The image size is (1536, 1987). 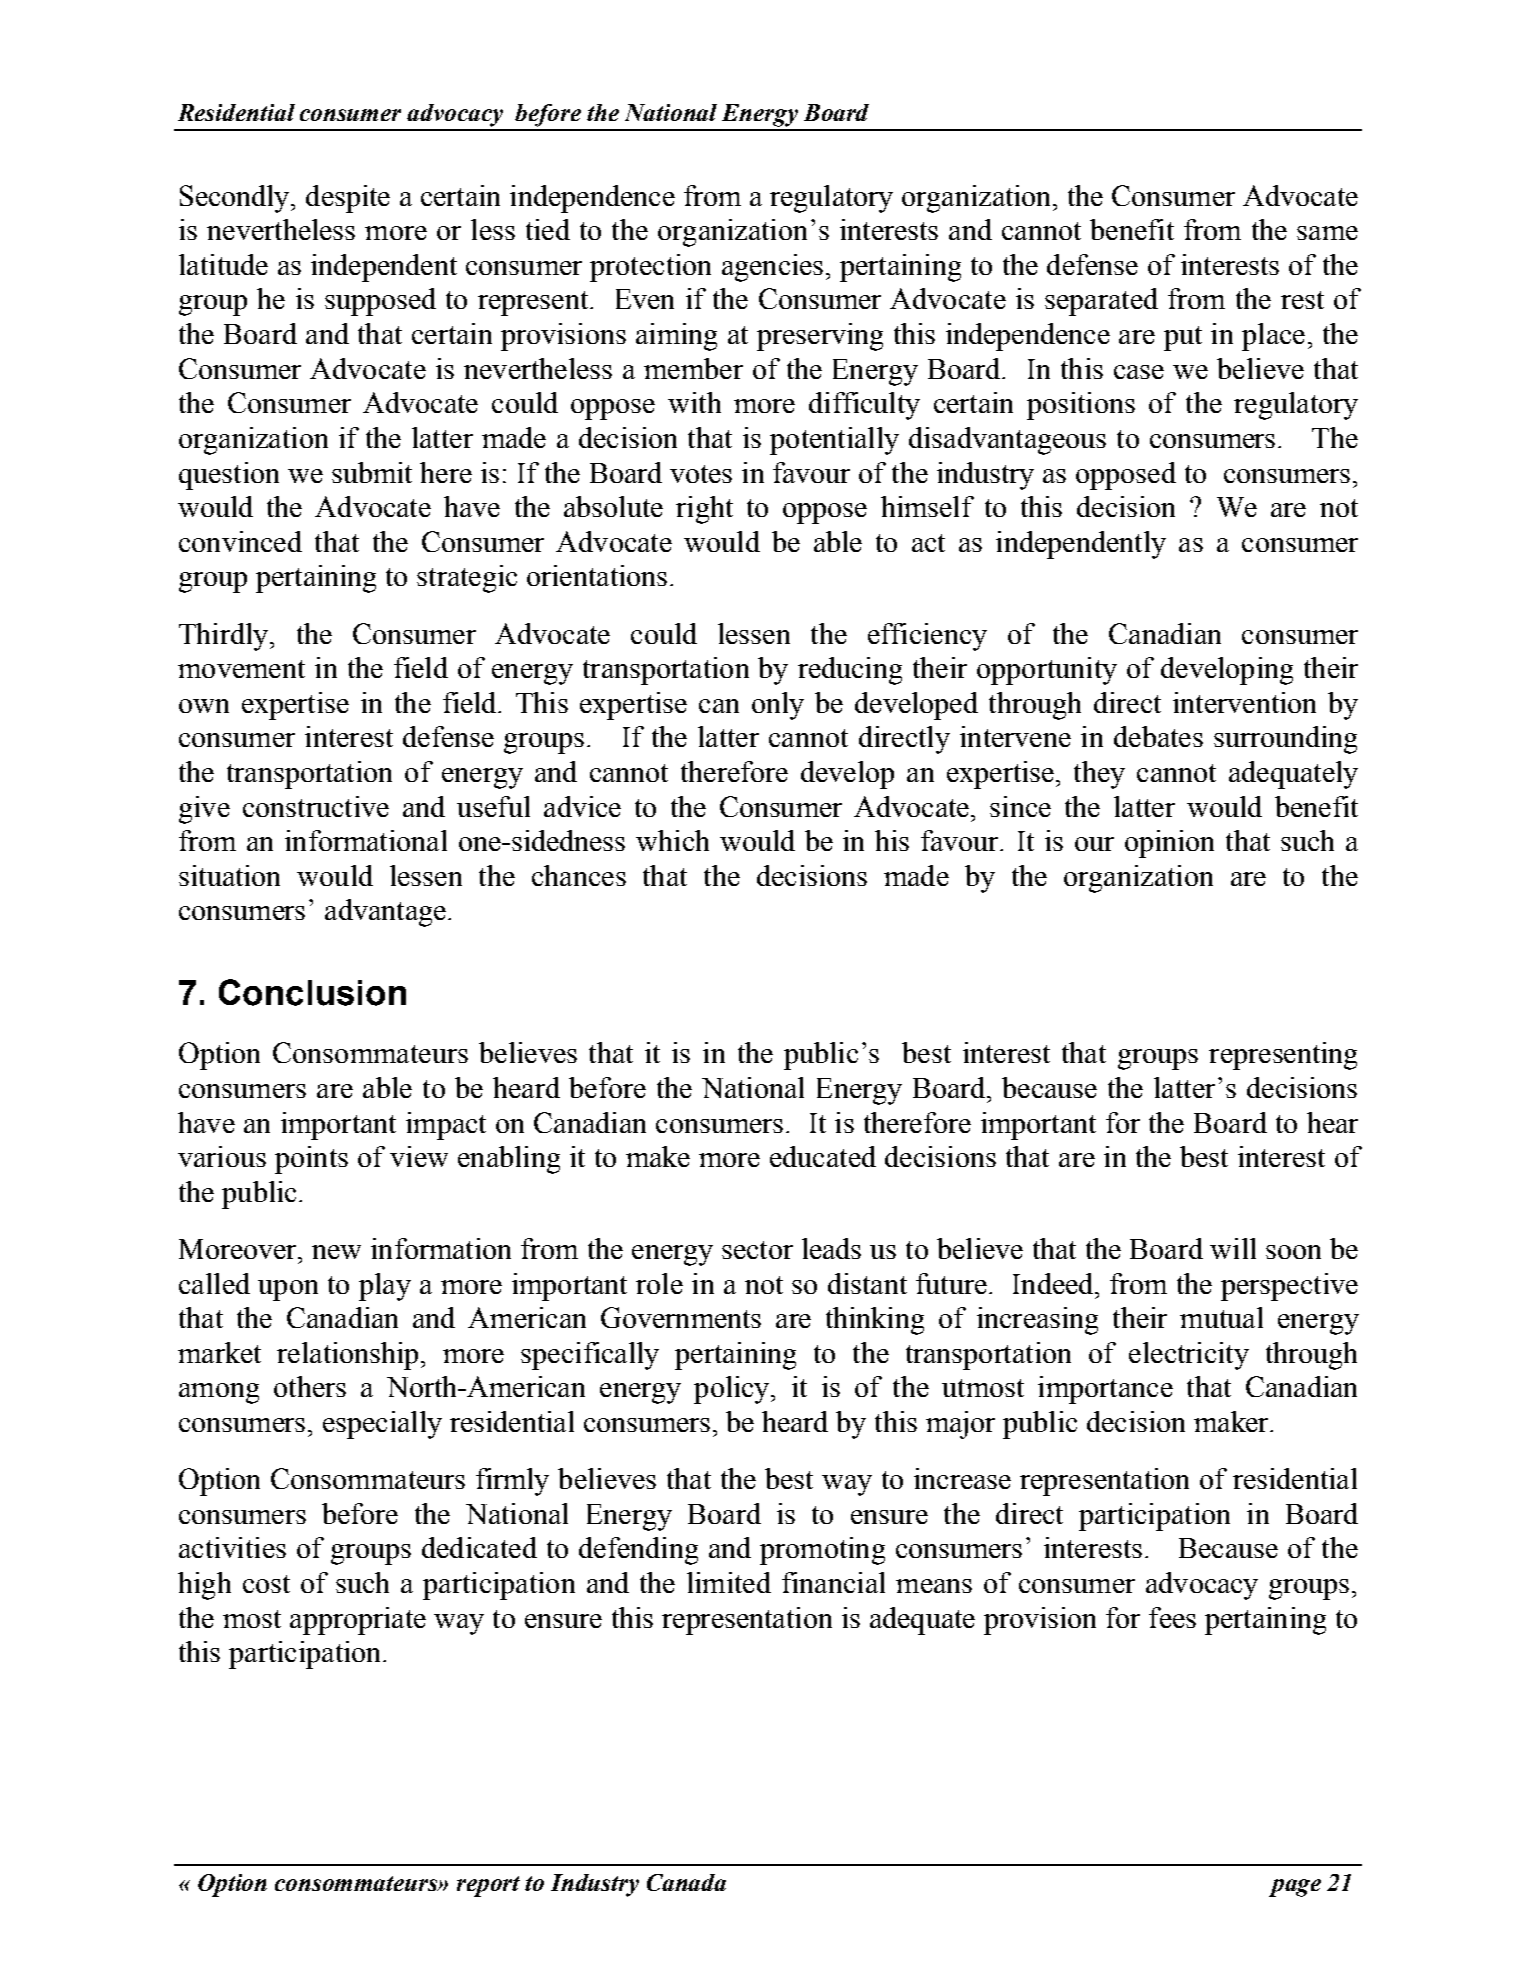 I want to click on page, so click(x=1295, y=1888).
